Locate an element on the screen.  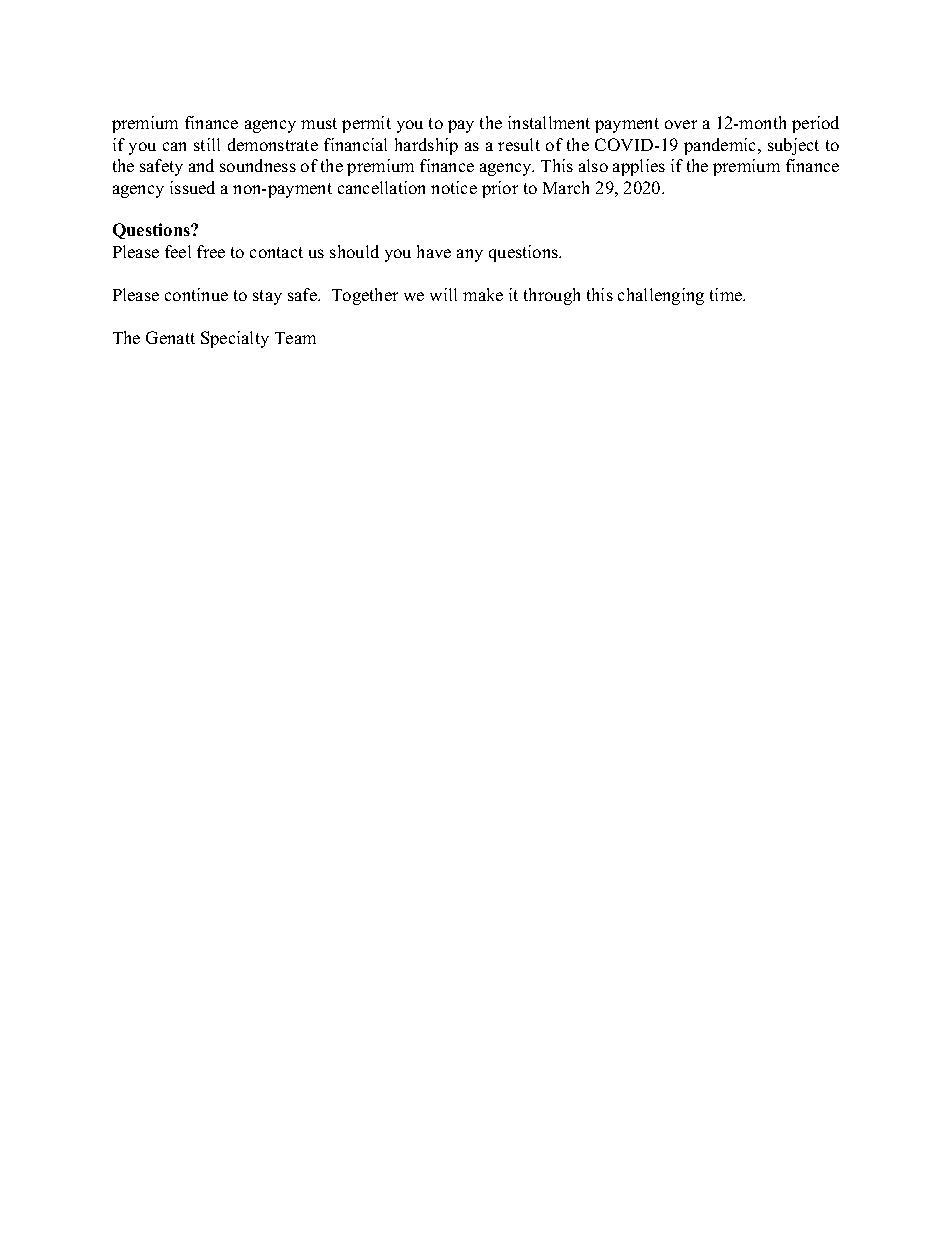
make is located at coordinates (483, 294).
